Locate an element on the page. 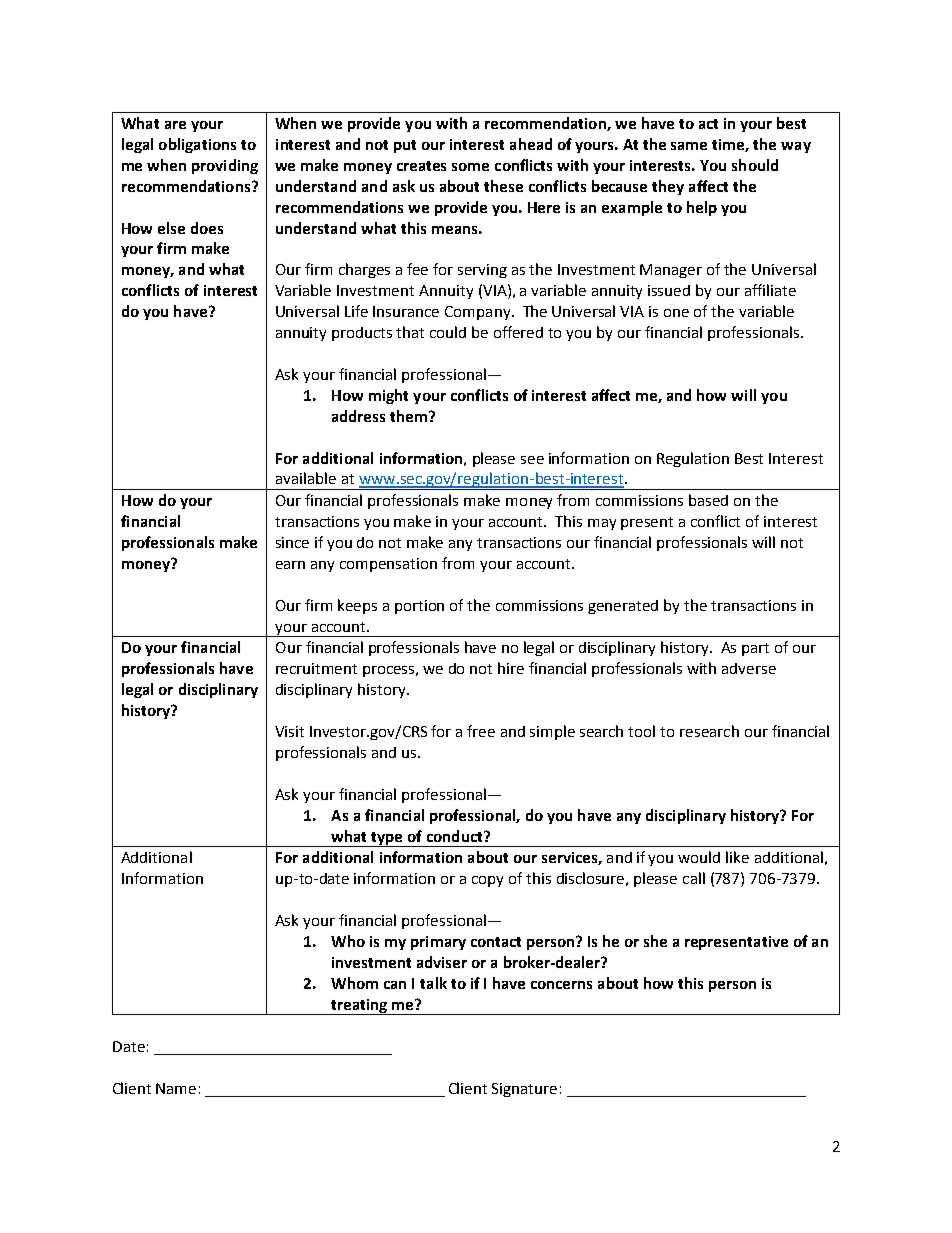 Image resolution: width=952 pixels, height=1233 pixels. she is located at coordinates (655, 941).
